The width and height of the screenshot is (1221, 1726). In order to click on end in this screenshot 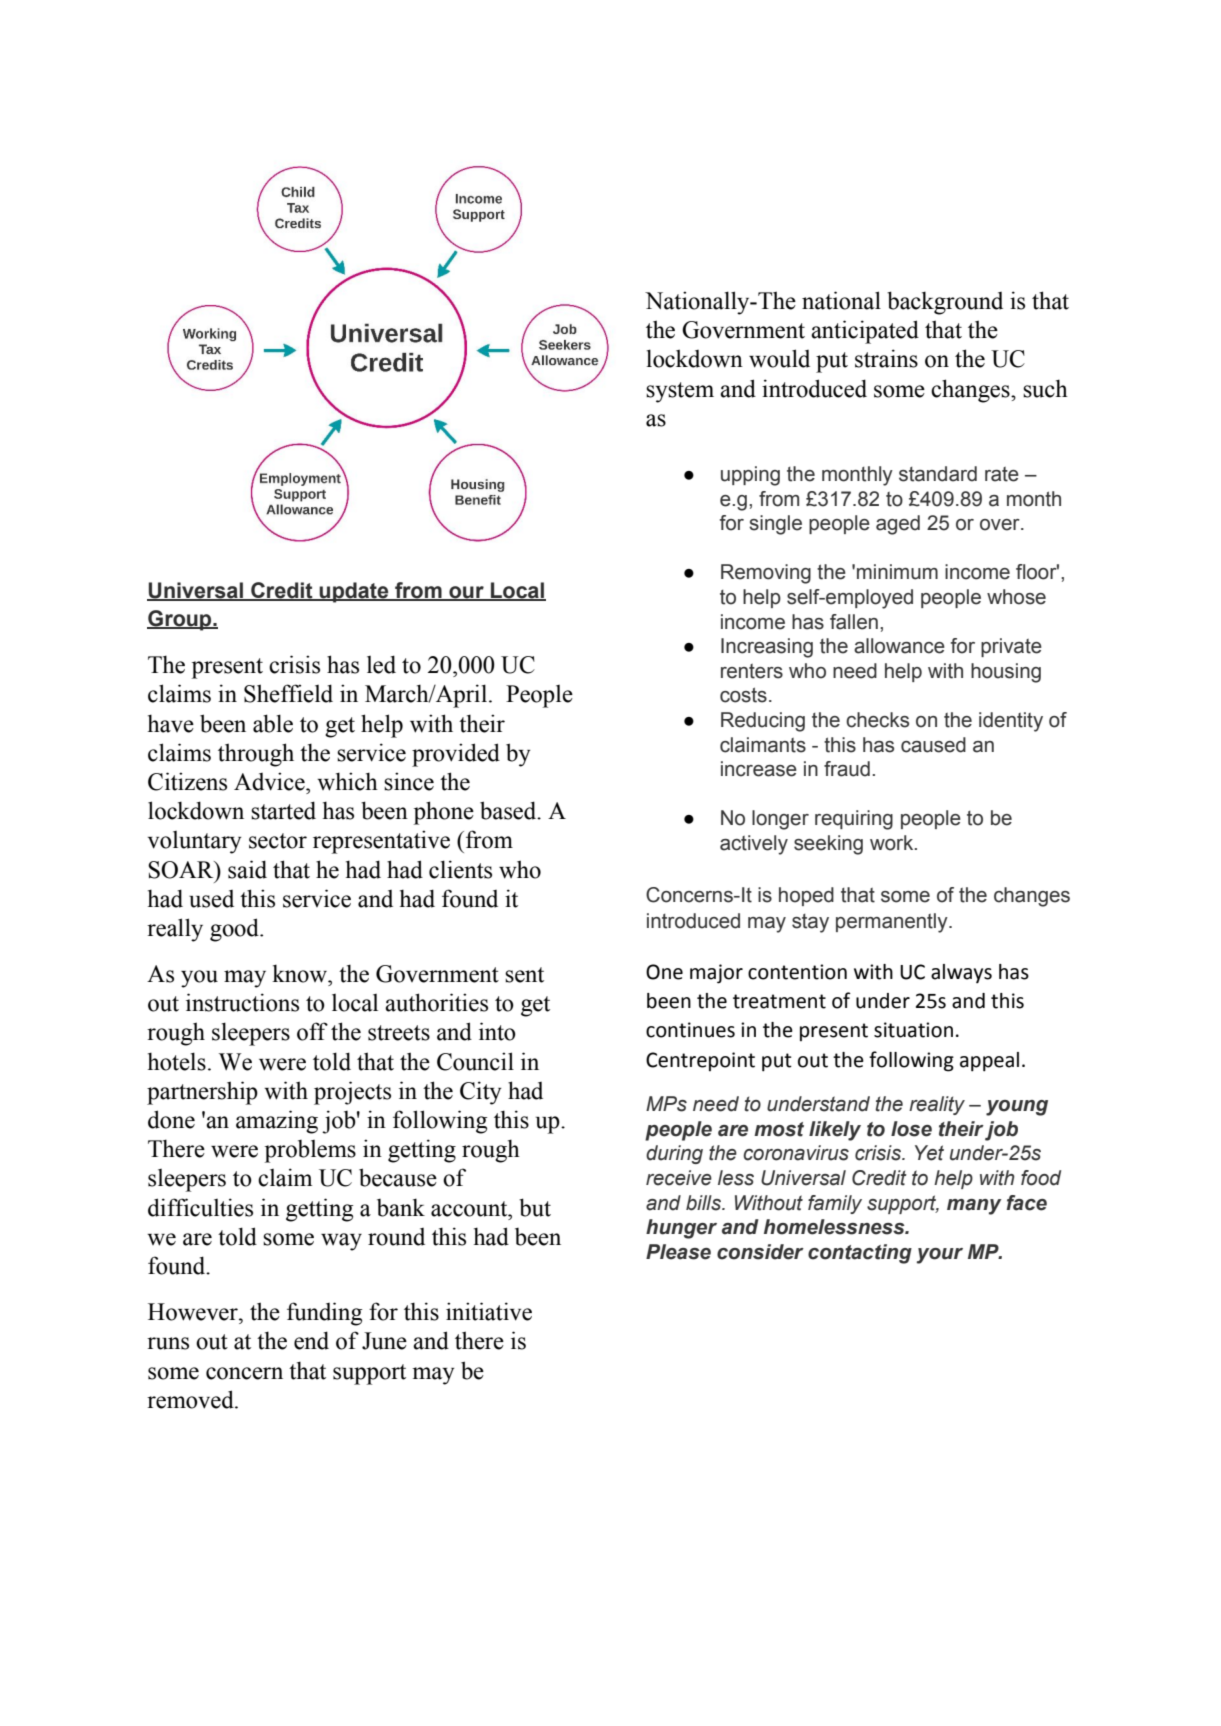, I will do `click(311, 1340)`.
